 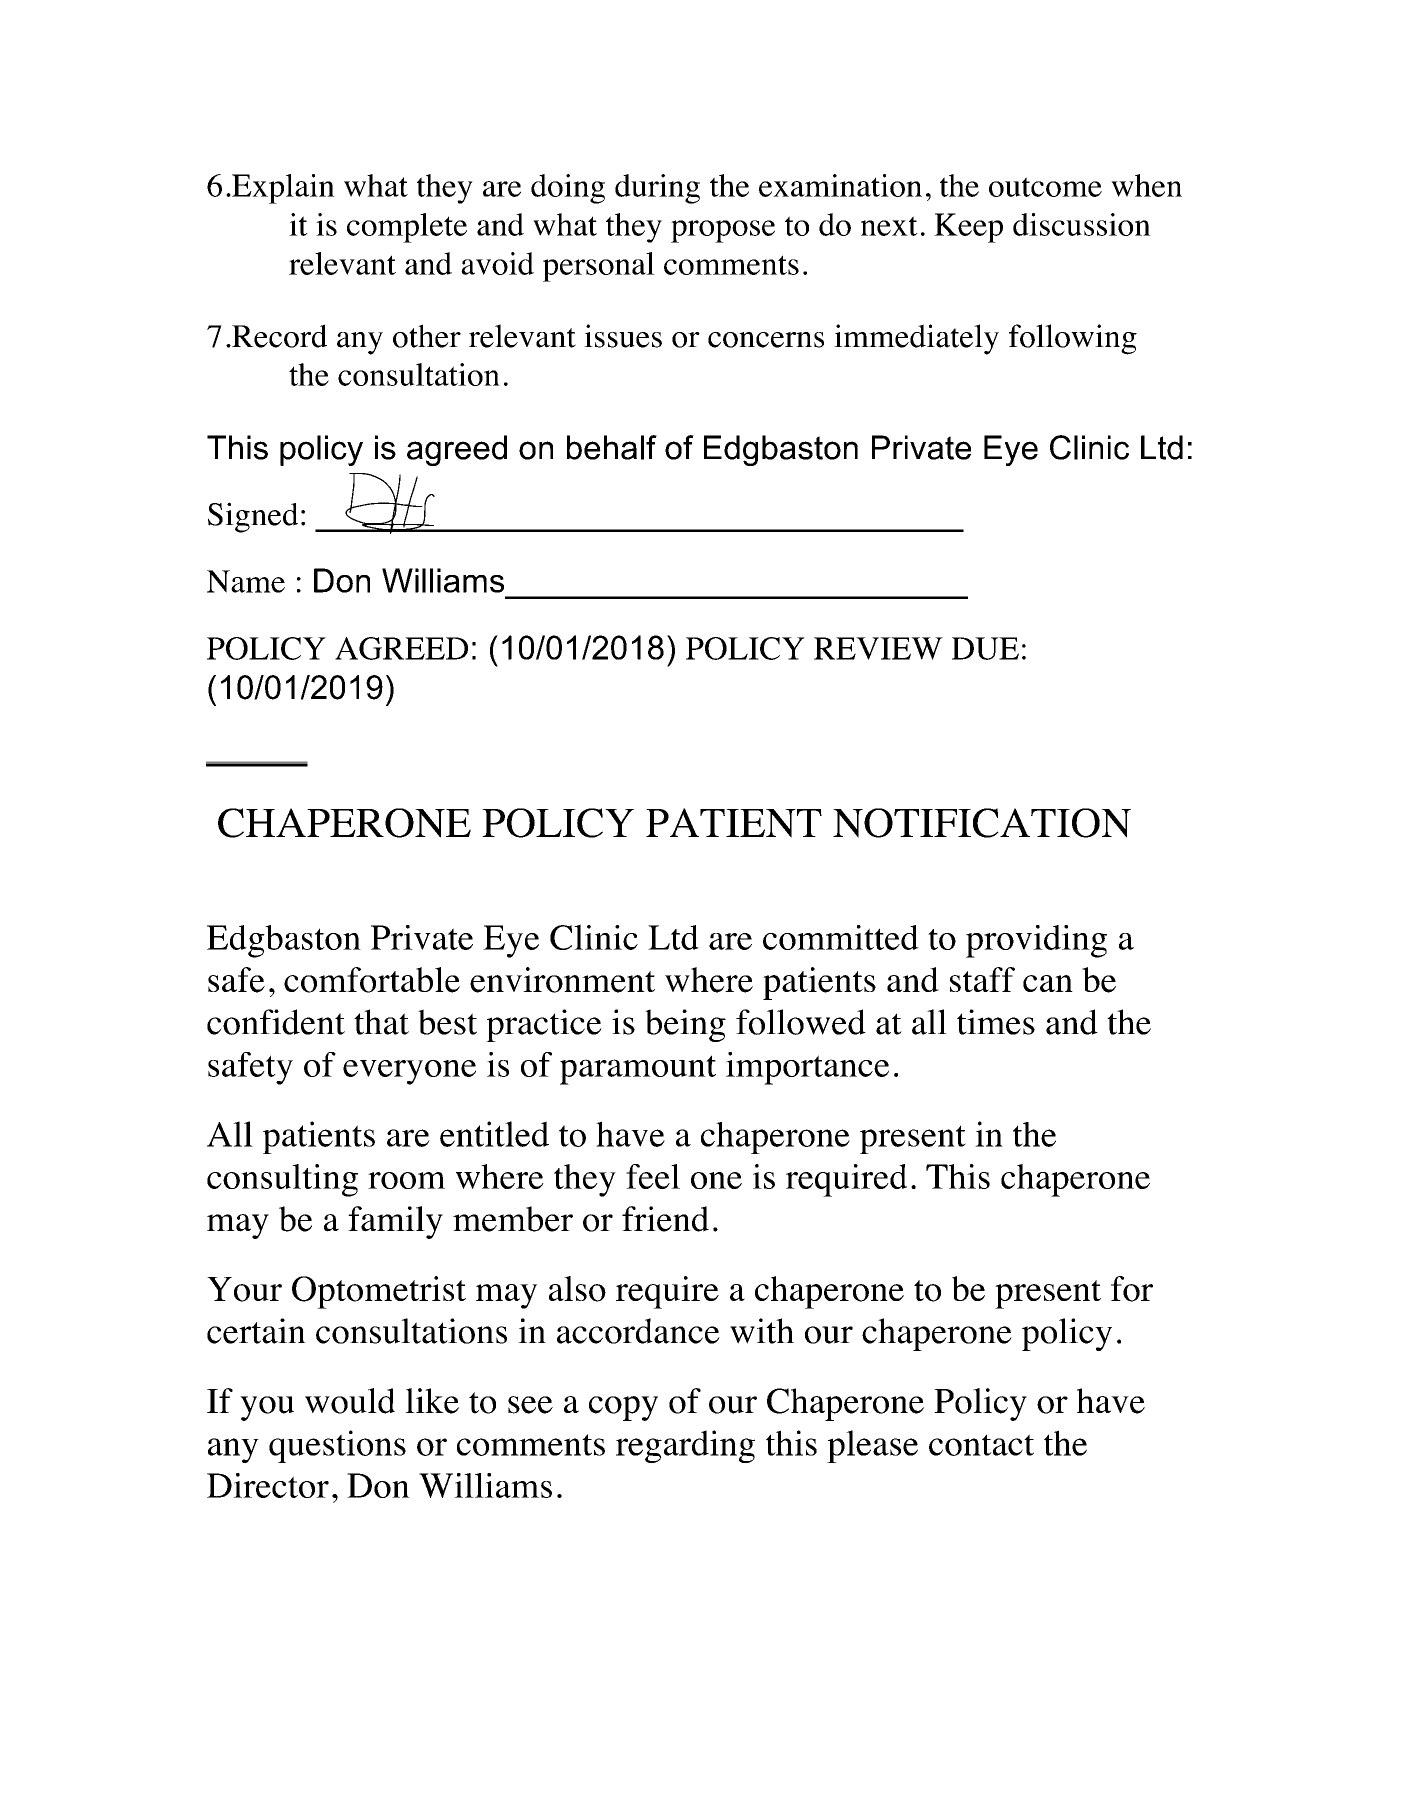 I want to click on regarding, so click(x=685, y=1446).
